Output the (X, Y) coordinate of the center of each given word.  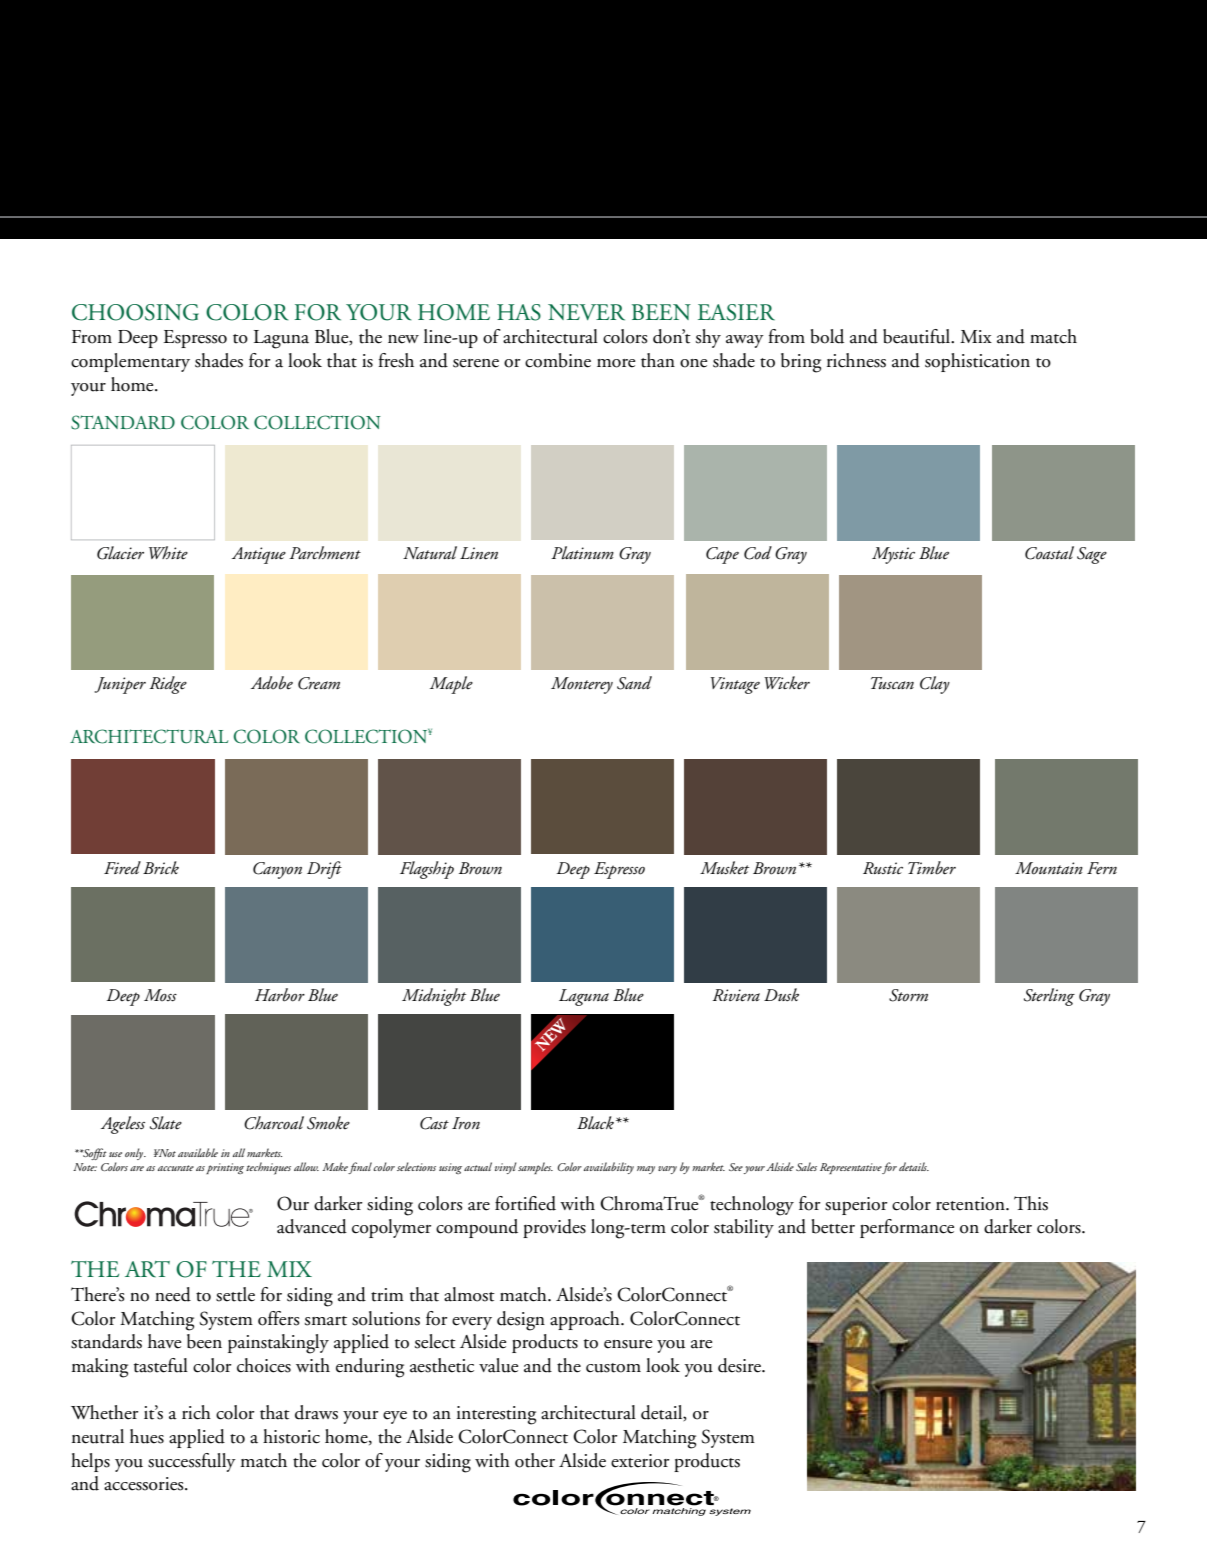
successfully (192, 1462)
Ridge (168, 685)
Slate (166, 1123)
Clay (935, 685)
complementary (130, 362)
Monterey (582, 685)
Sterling (1049, 997)
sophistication (977, 362)
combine (558, 360)
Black (595, 1122)
